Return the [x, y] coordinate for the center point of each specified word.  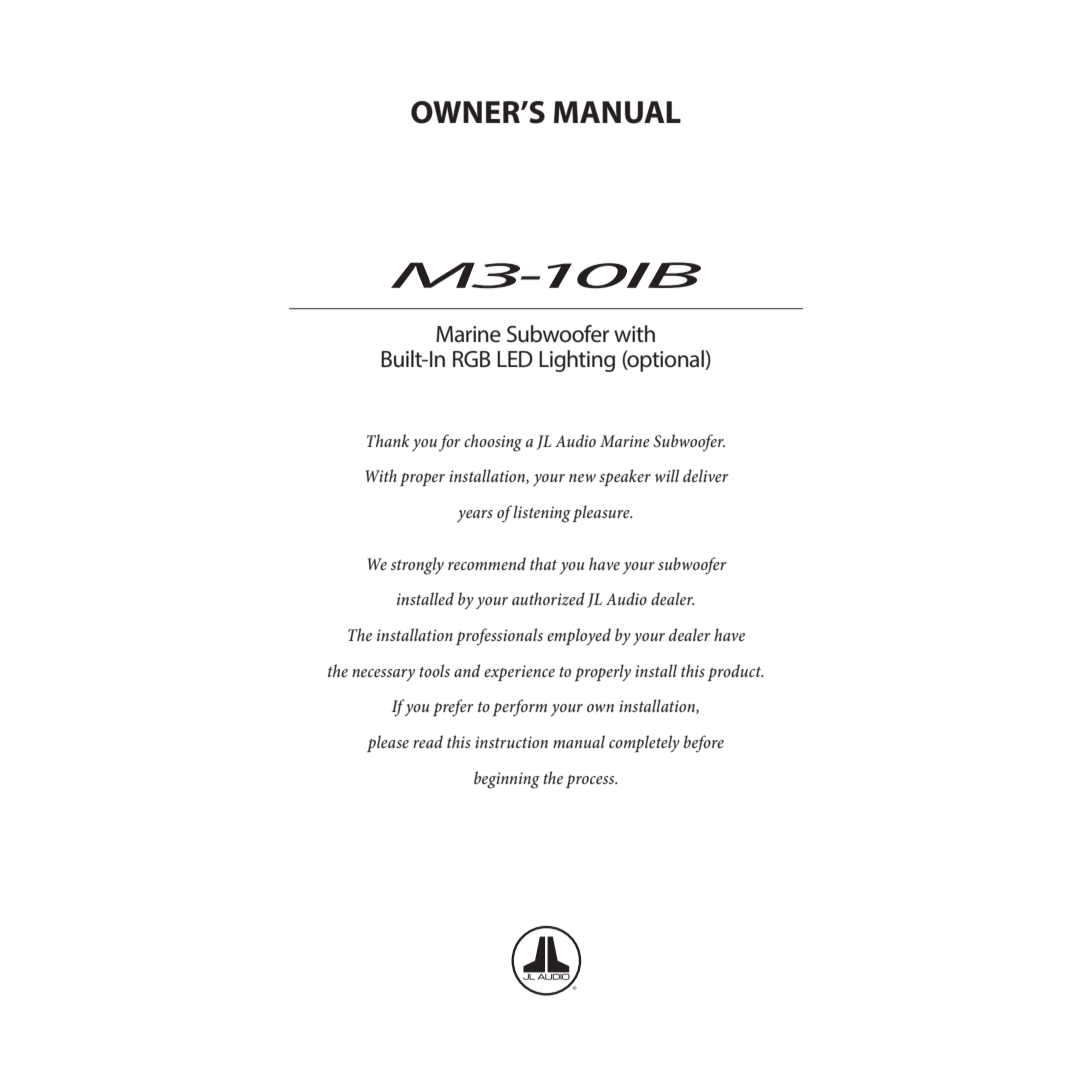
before [704, 744]
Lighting [577, 361]
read [428, 741]
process [591, 781]
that [543, 563]
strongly [417, 566]
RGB [472, 359]
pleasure [602, 513]
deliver [706, 475]
